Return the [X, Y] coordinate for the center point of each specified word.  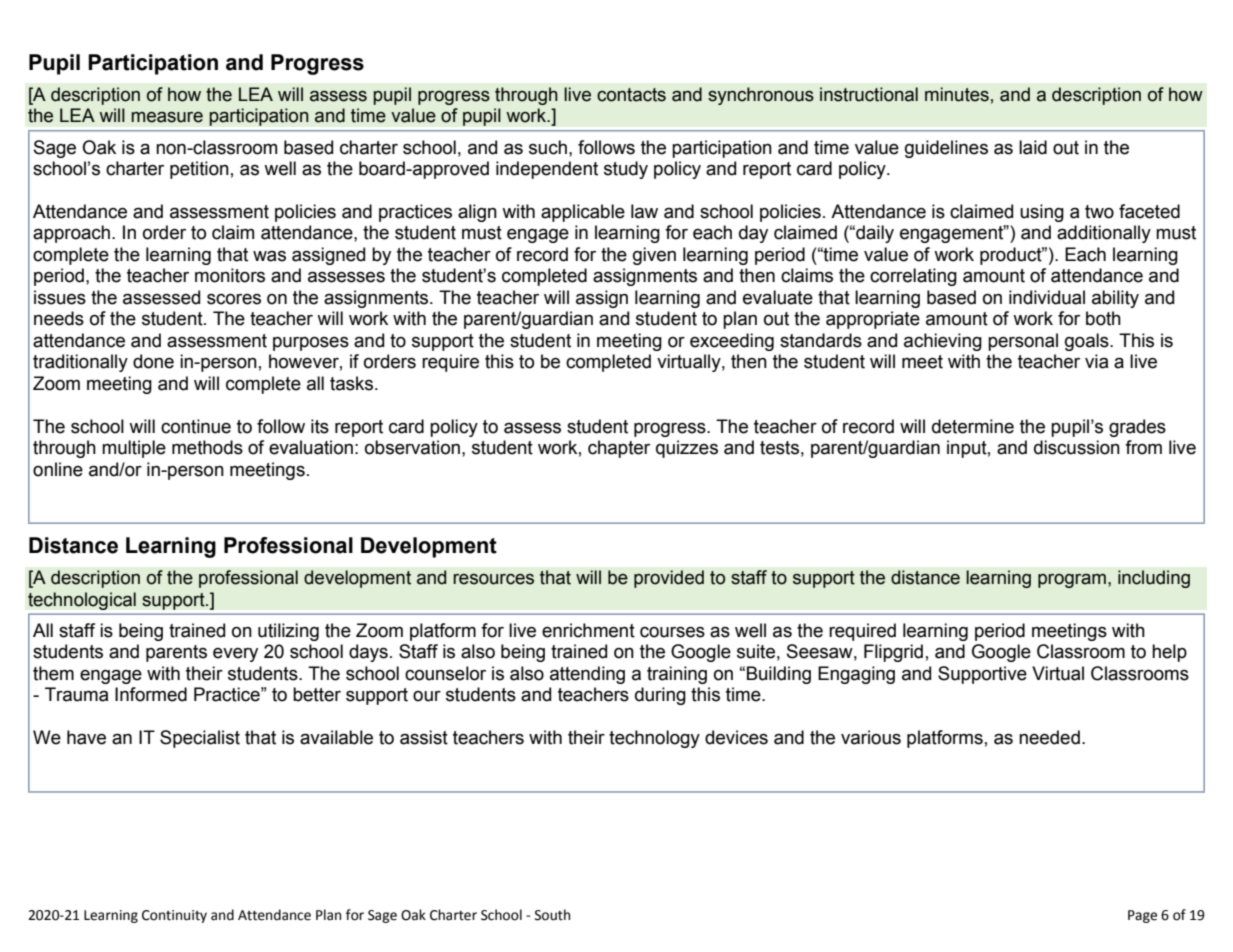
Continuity [174, 916]
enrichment [588, 630]
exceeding [732, 342]
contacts [631, 95]
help [1169, 653]
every [235, 655]
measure [167, 117]
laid [1033, 147]
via [1097, 361]
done [153, 361]
